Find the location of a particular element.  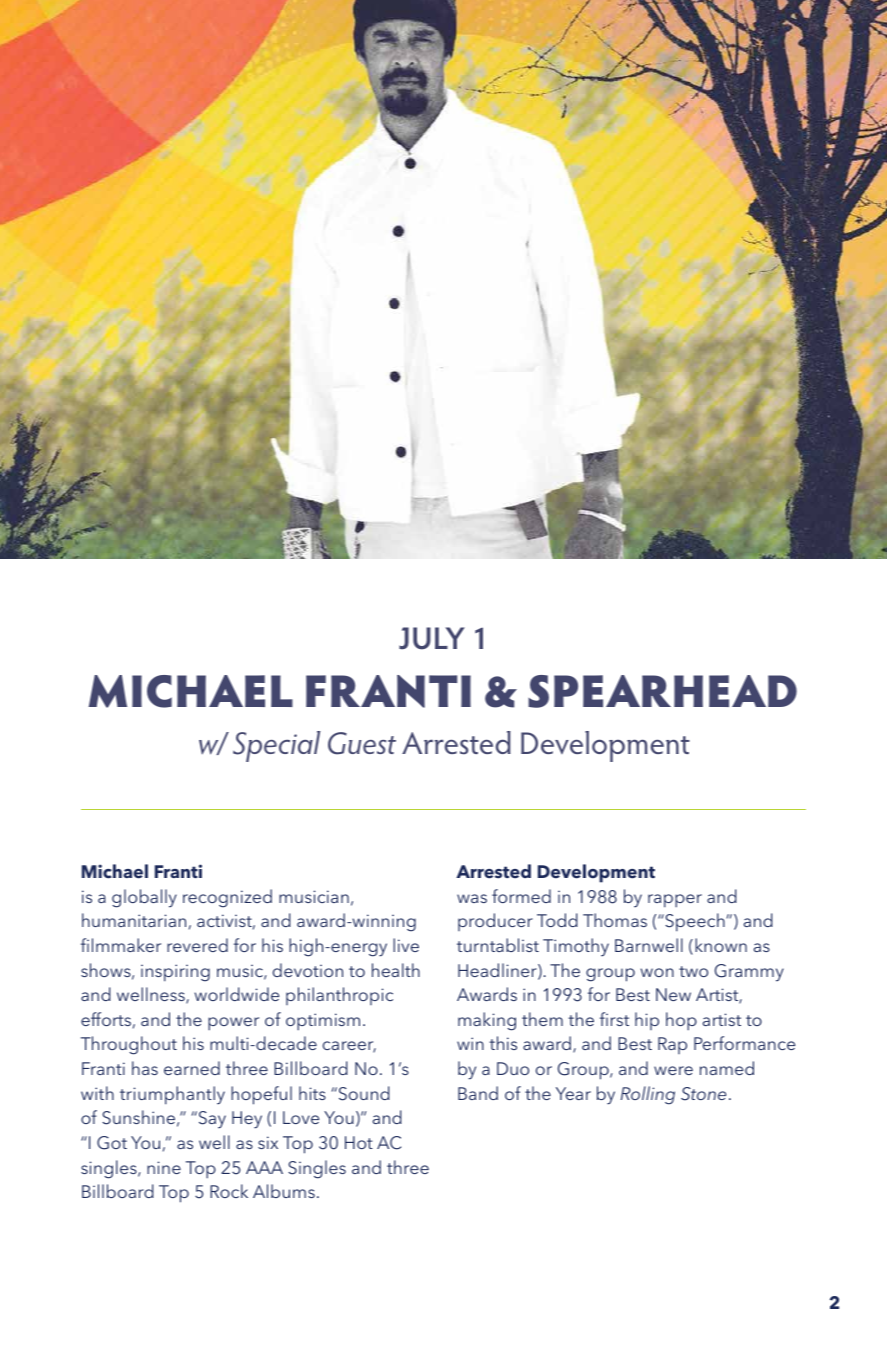

JULY is located at coordinates (432, 638).
